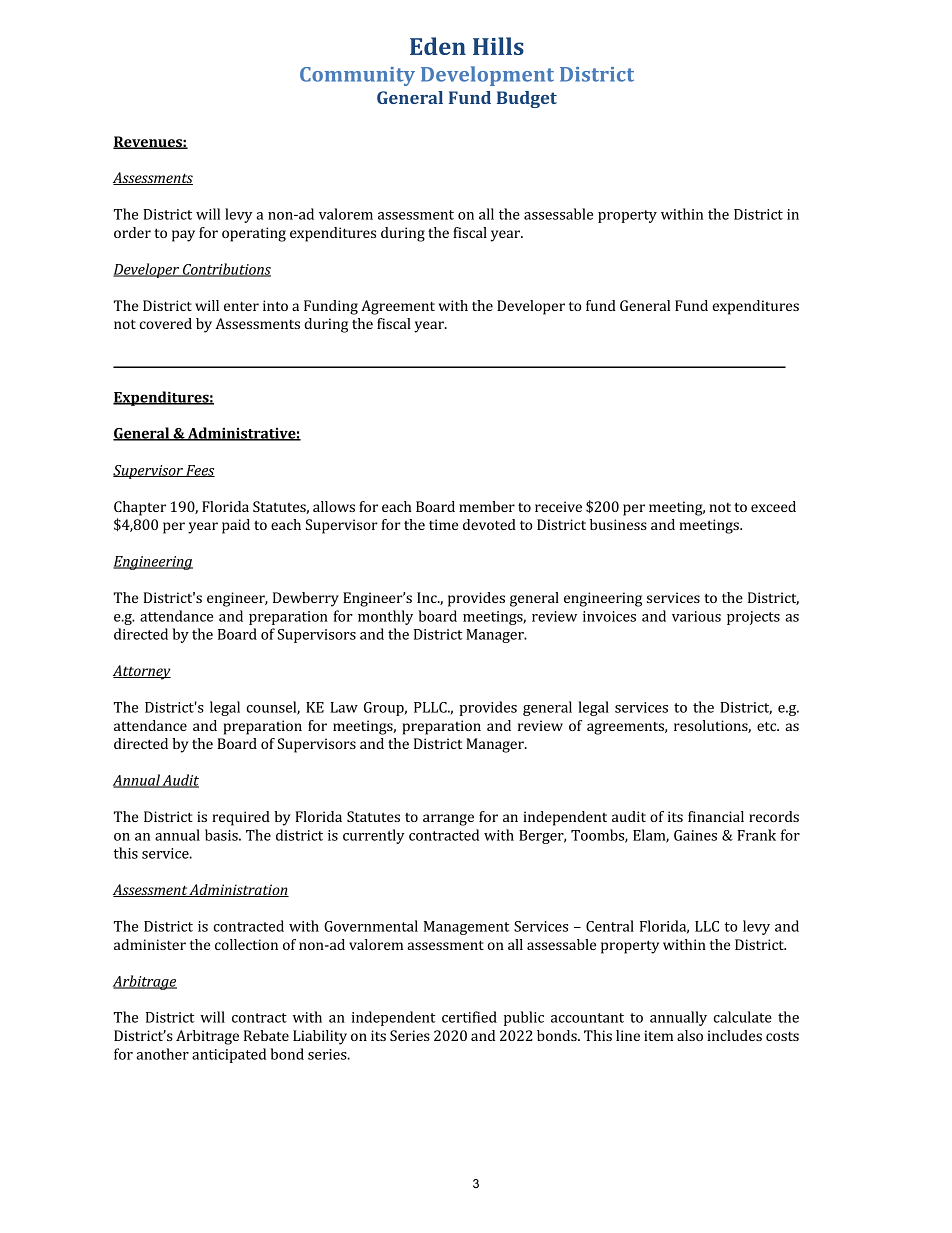 This image has height=1233, width=952. I want to click on Community, so click(357, 76).
